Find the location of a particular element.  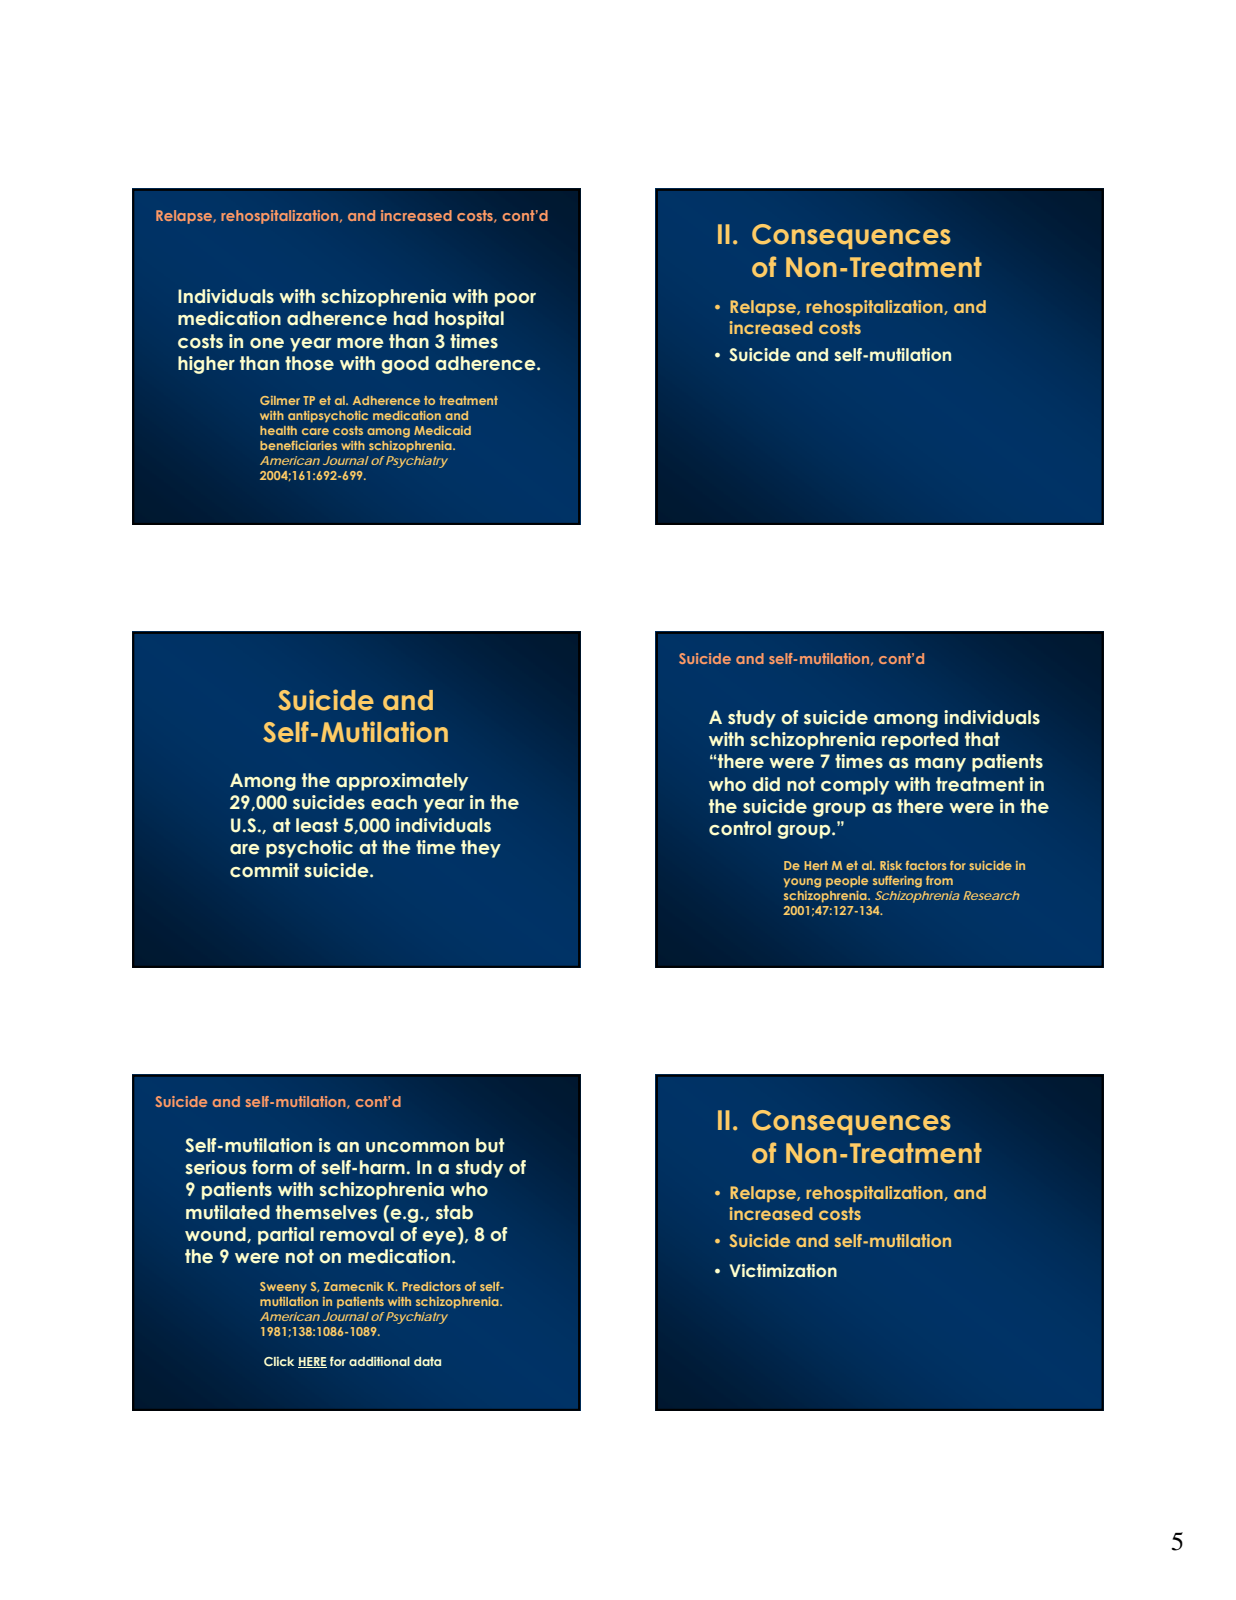

one is located at coordinates (267, 343).
